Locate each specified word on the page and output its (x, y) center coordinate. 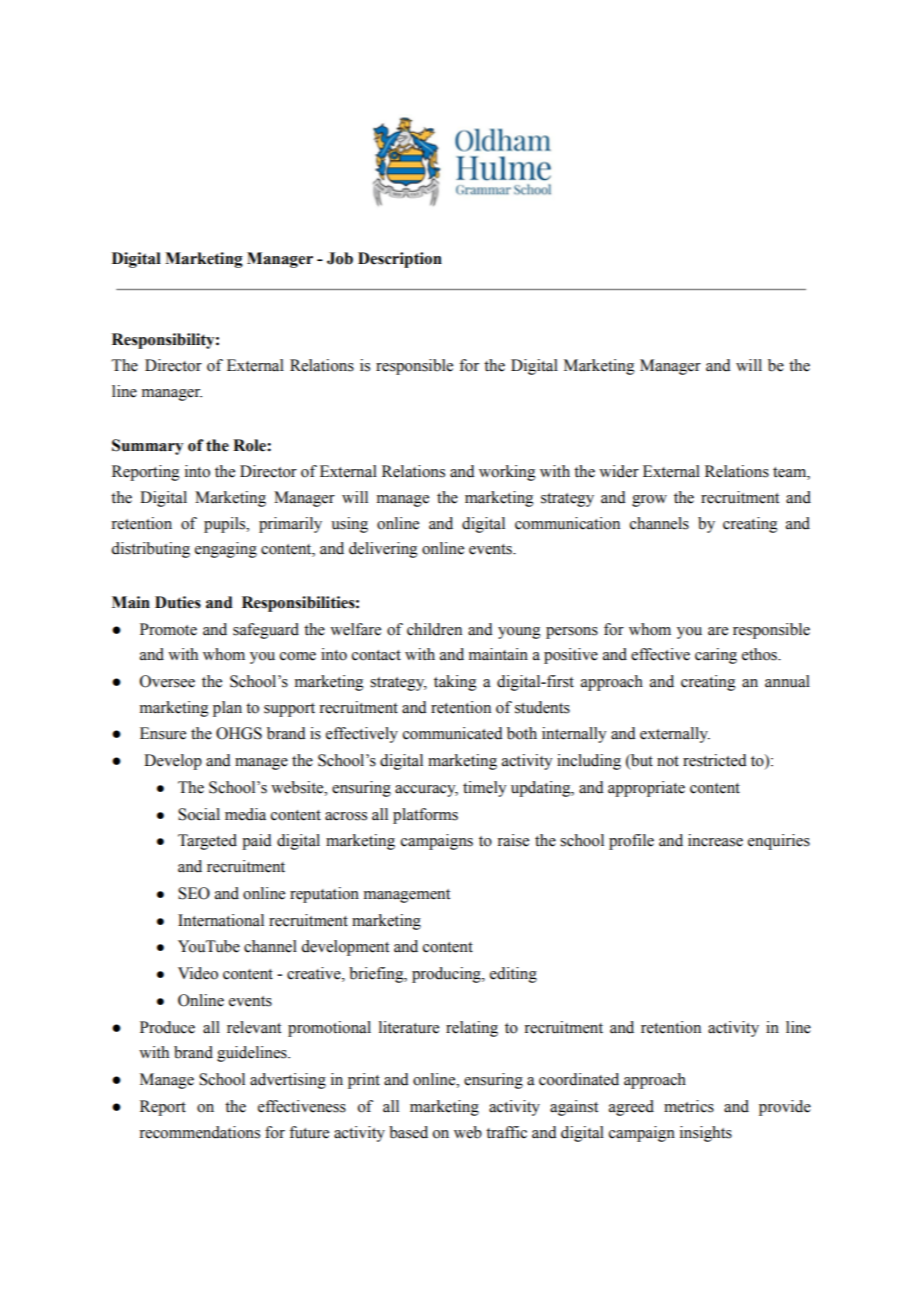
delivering (383, 550)
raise (513, 840)
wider (619, 471)
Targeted (207, 842)
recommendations (199, 1132)
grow (649, 501)
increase (715, 840)
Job (340, 258)
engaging (226, 550)
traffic (506, 1132)
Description (400, 260)
